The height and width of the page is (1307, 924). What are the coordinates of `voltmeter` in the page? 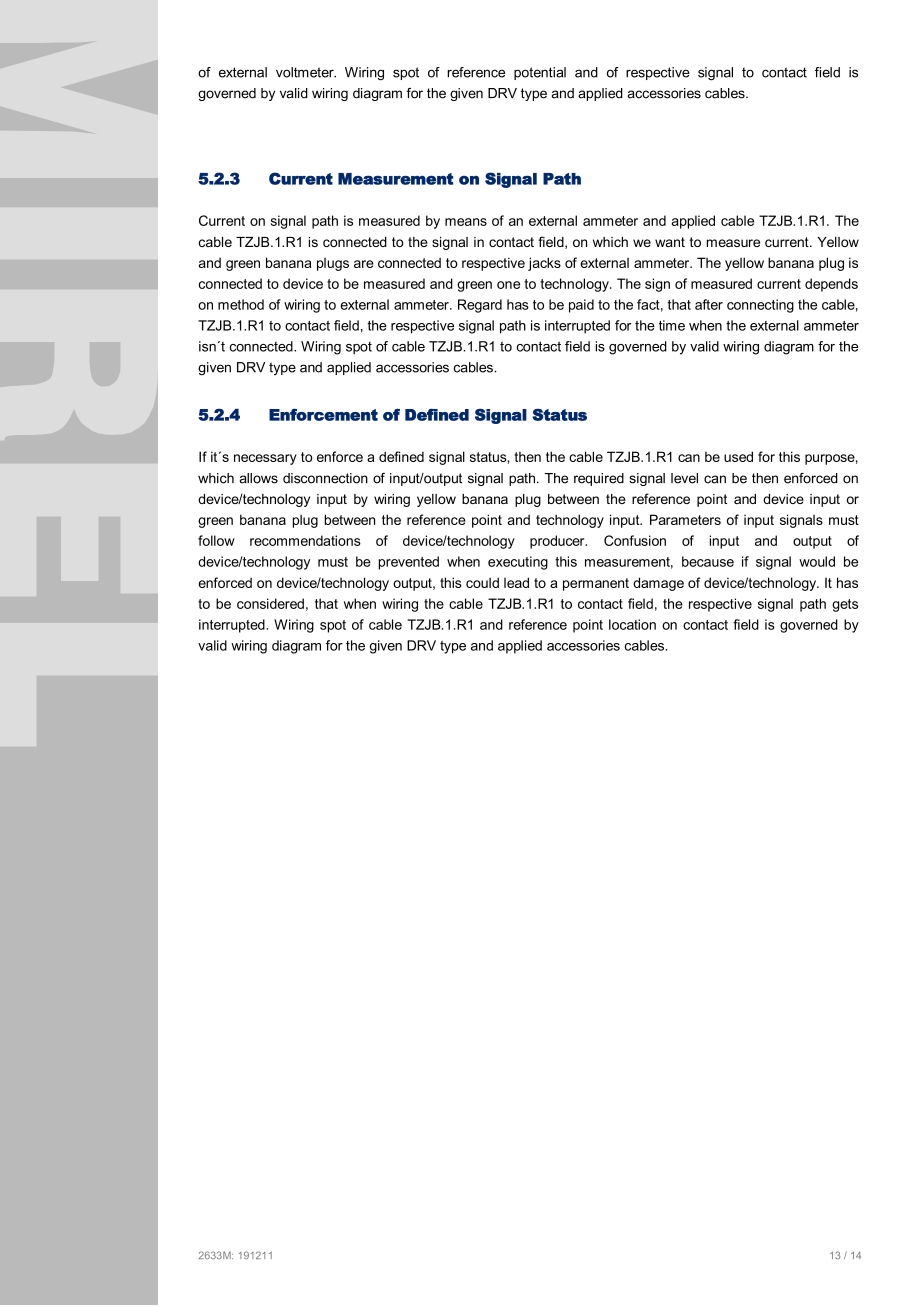 It's located at (306, 72).
